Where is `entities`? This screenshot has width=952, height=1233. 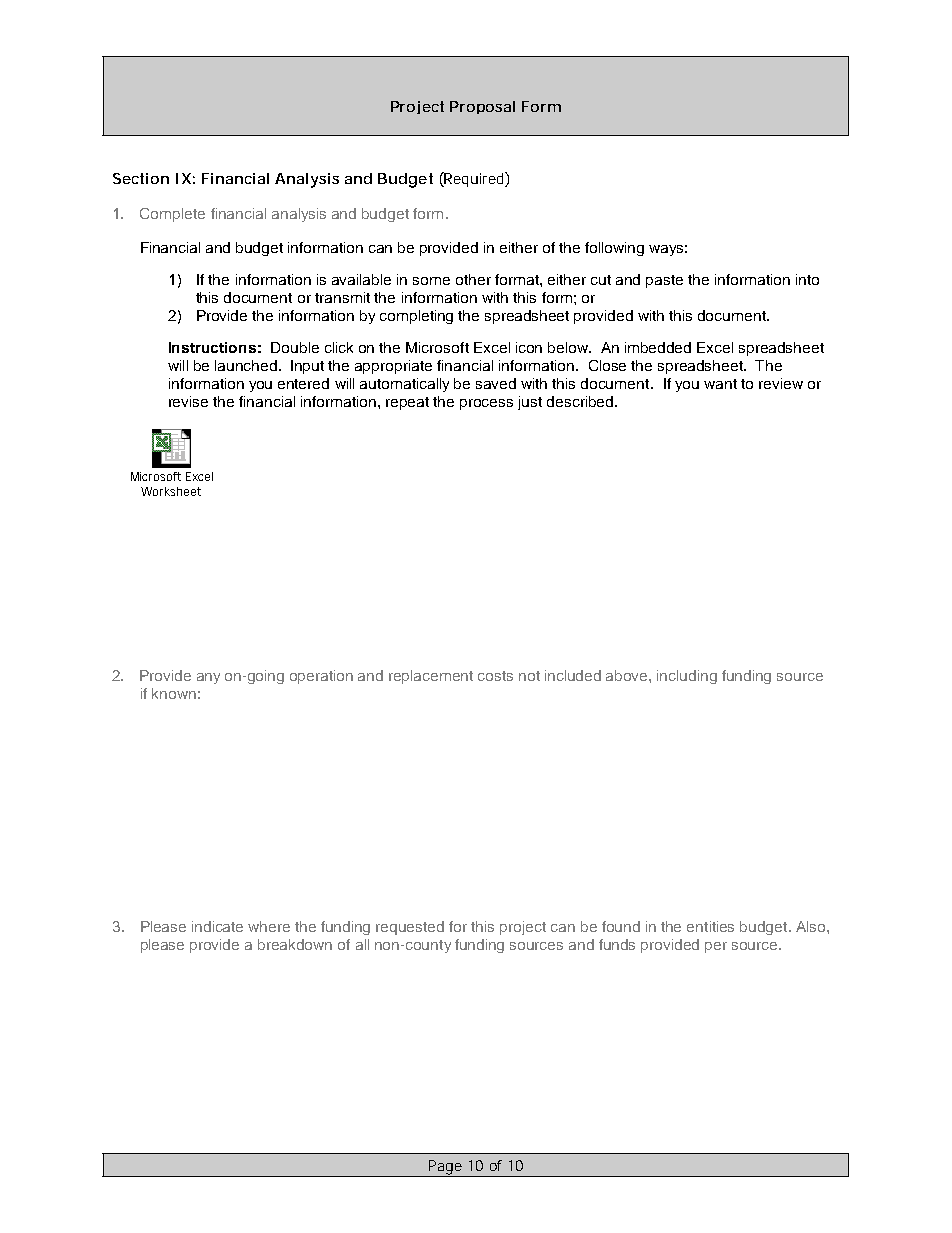
entities is located at coordinates (710, 926).
